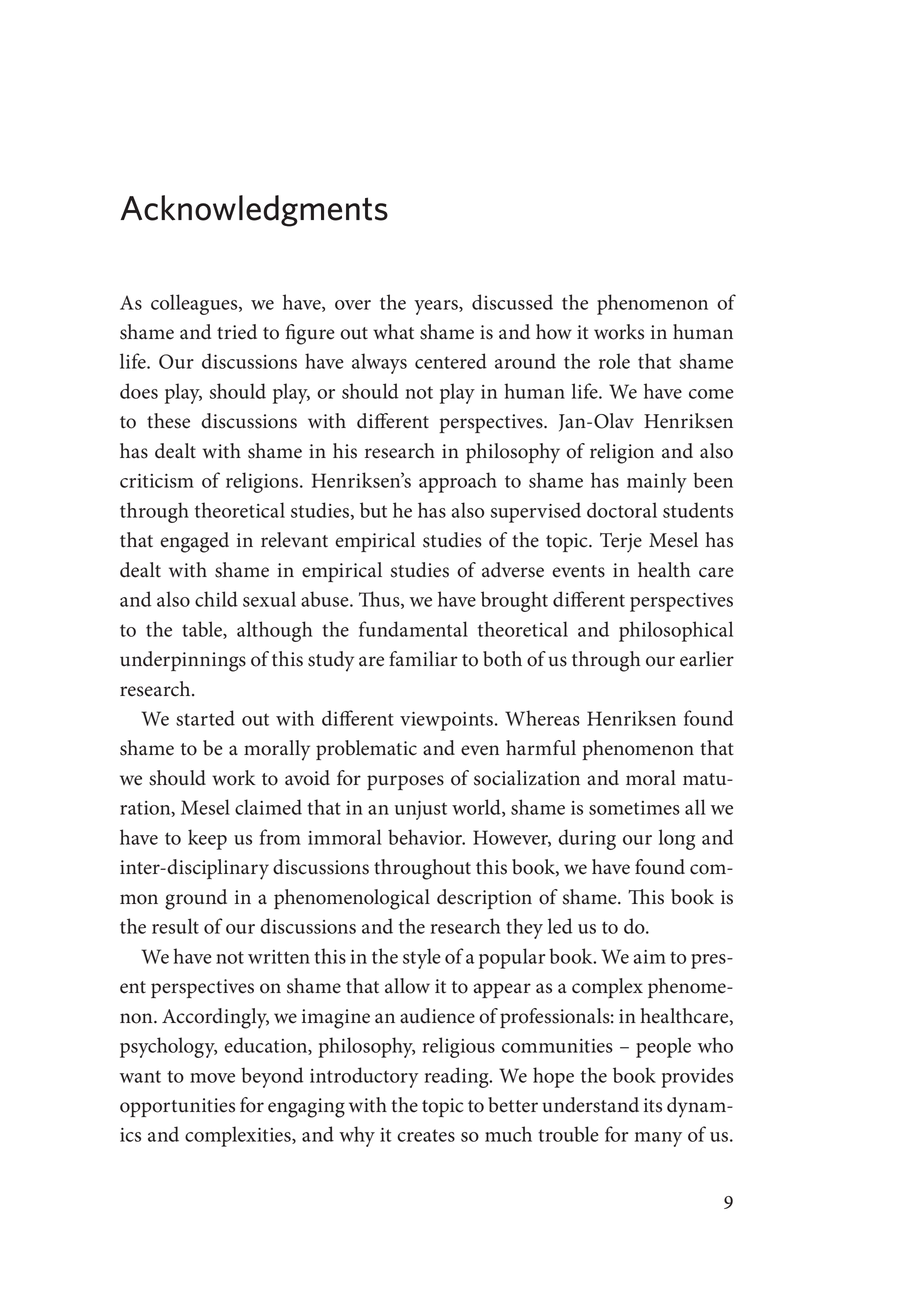 The image size is (924, 1305). Describe the element at coordinates (194, 542) in the document. I see `engaged` at that location.
